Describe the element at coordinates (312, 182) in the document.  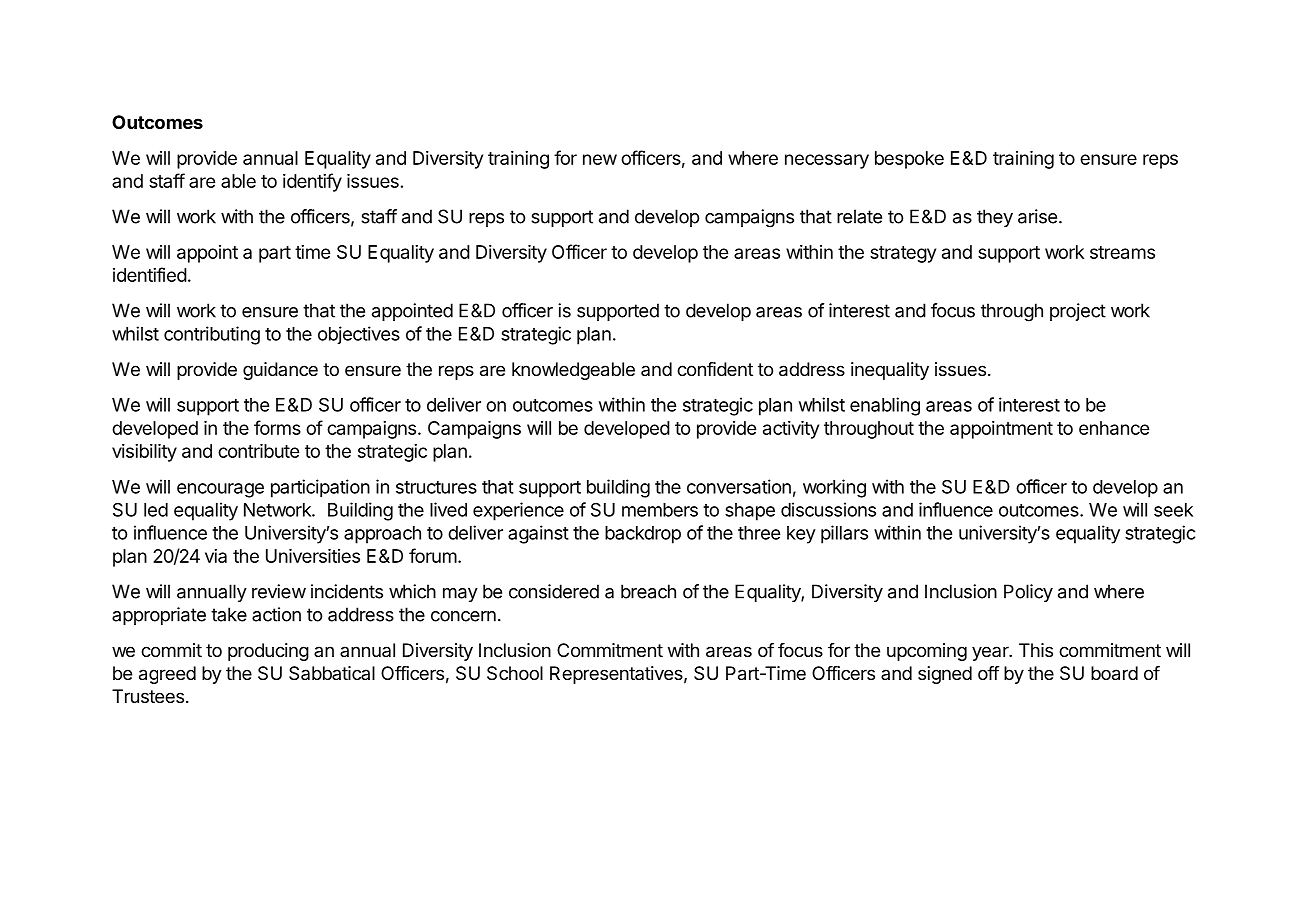
I see `identify` at that location.
